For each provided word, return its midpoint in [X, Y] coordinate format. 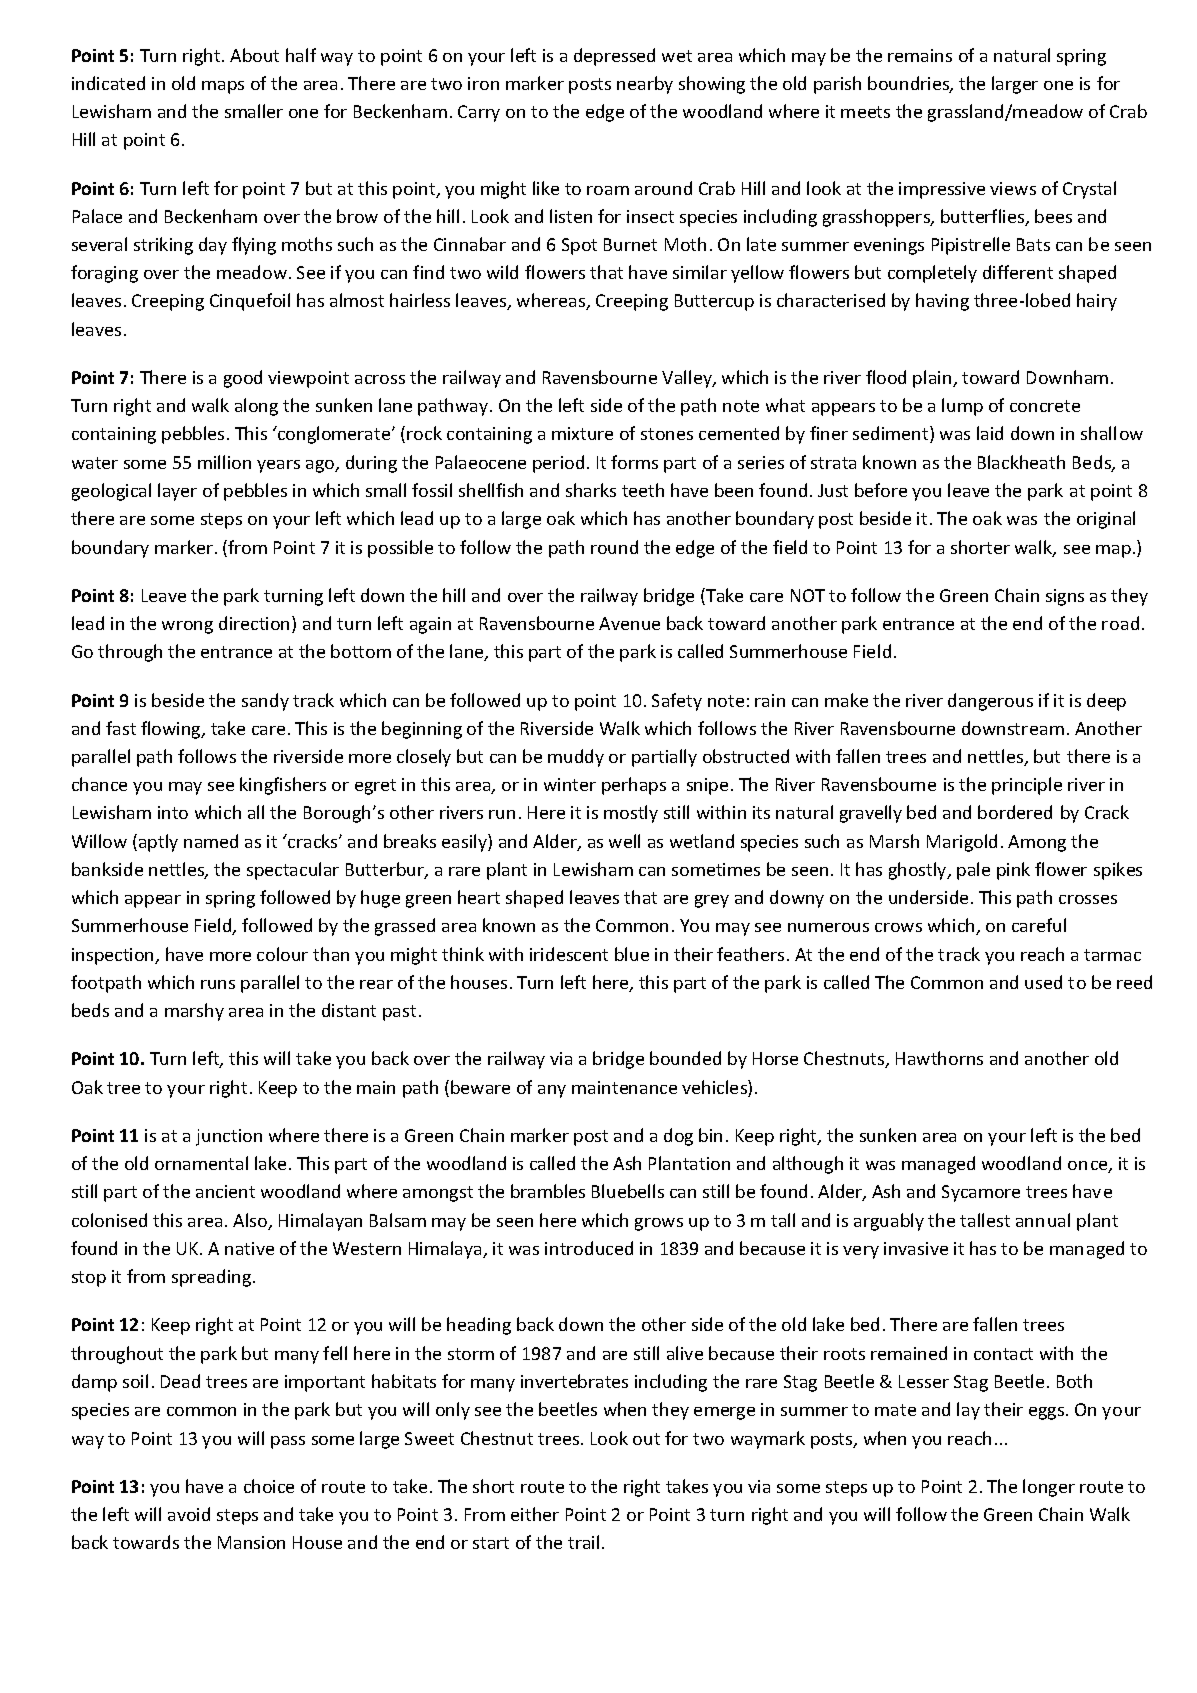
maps [223, 87]
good [243, 379]
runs [218, 984]
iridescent [569, 954]
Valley [688, 379]
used [1043, 982]
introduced [589, 1248]
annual [1043, 1220]
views [1013, 188]
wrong [187, 627]
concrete [1045, 406]
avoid [189, 1514]
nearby [645, 85]
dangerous [990, 702]
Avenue [629, 623]
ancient [225, 1191]
